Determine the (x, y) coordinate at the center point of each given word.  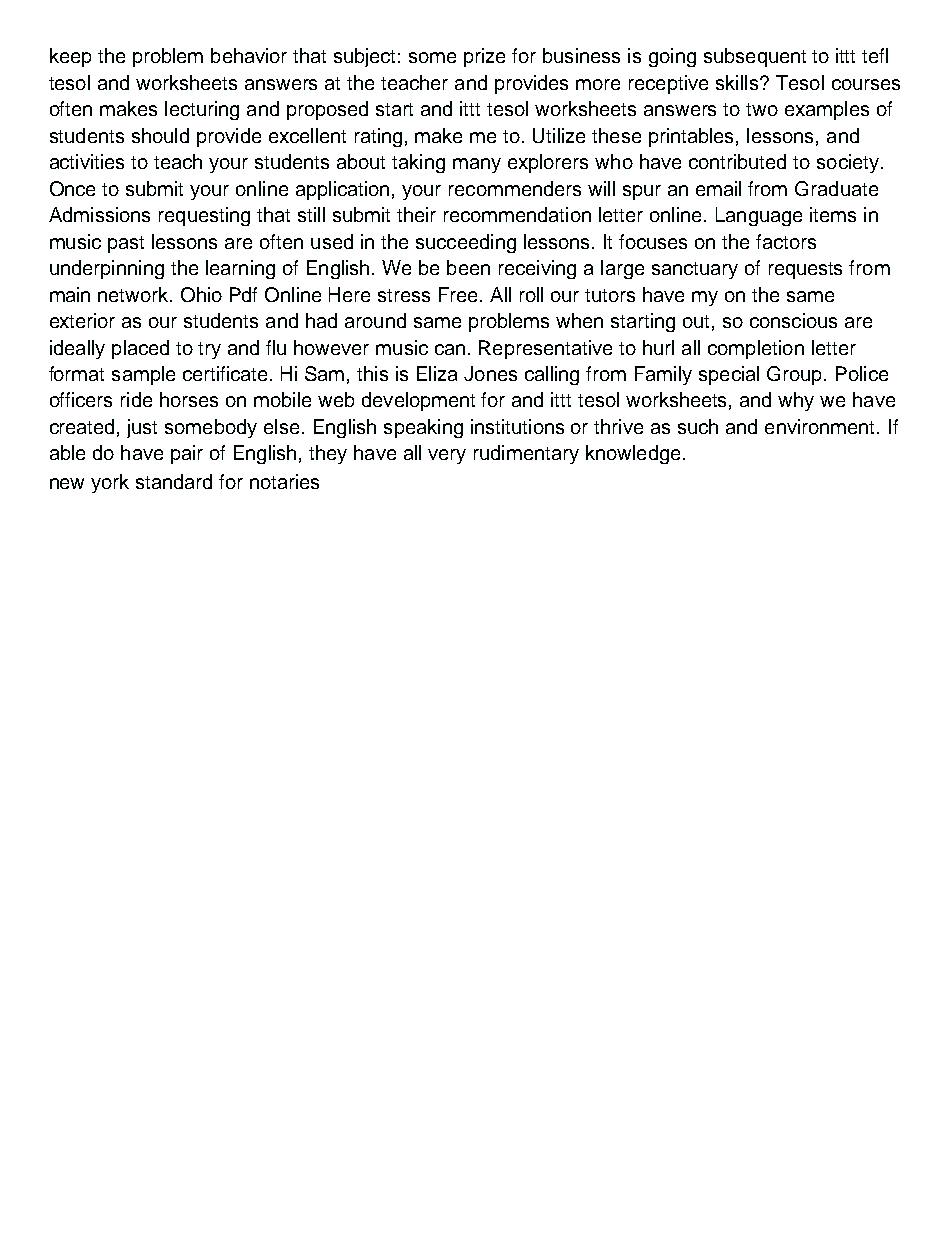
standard (174, 481)
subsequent (755, 57)
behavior (249, 55)
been (468, 267)
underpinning (107, 269)
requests (805, 270)
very (447, 456)
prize (484, 57)
